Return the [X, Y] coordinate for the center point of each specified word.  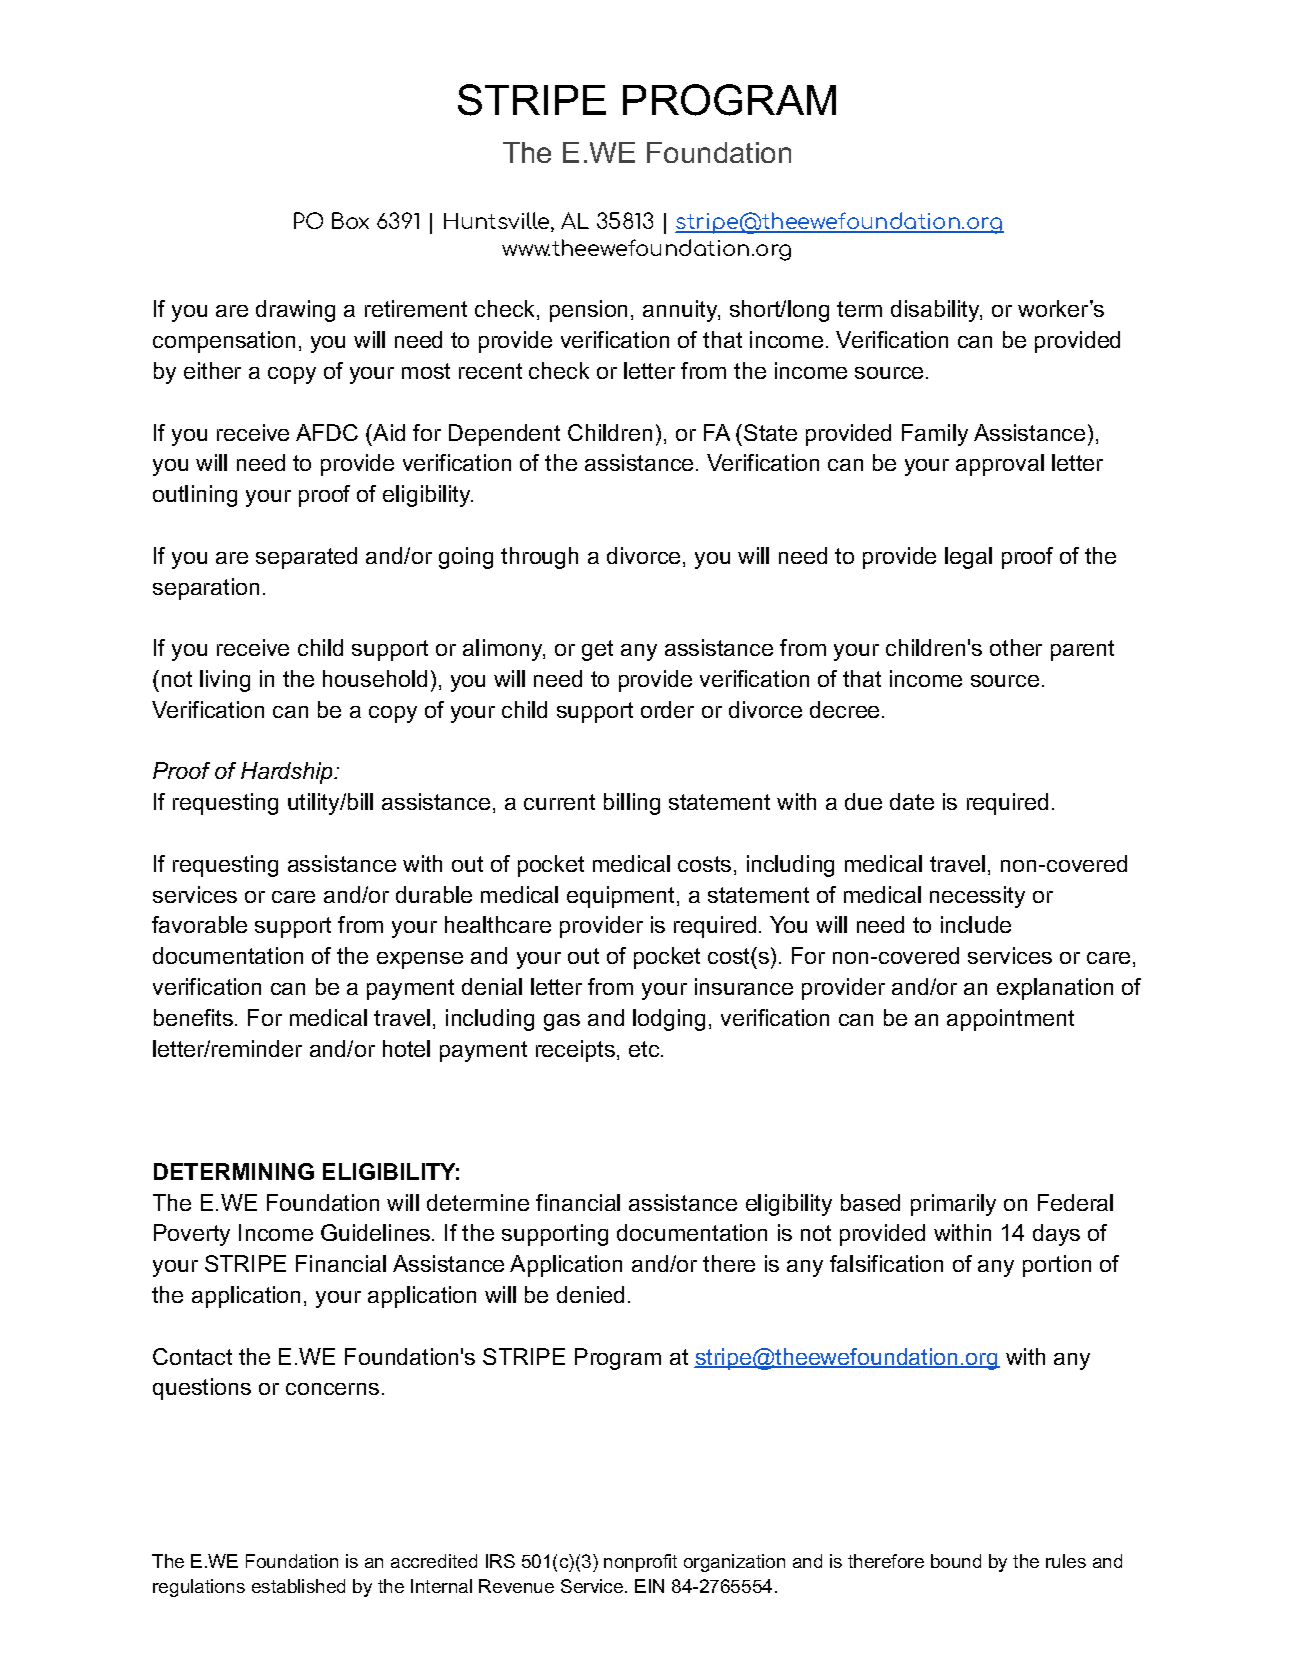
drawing [295, 311]
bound [956, 1561]
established [298, 1586]
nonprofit [640, 1563]
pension [588, 311]
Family [935, 435]
